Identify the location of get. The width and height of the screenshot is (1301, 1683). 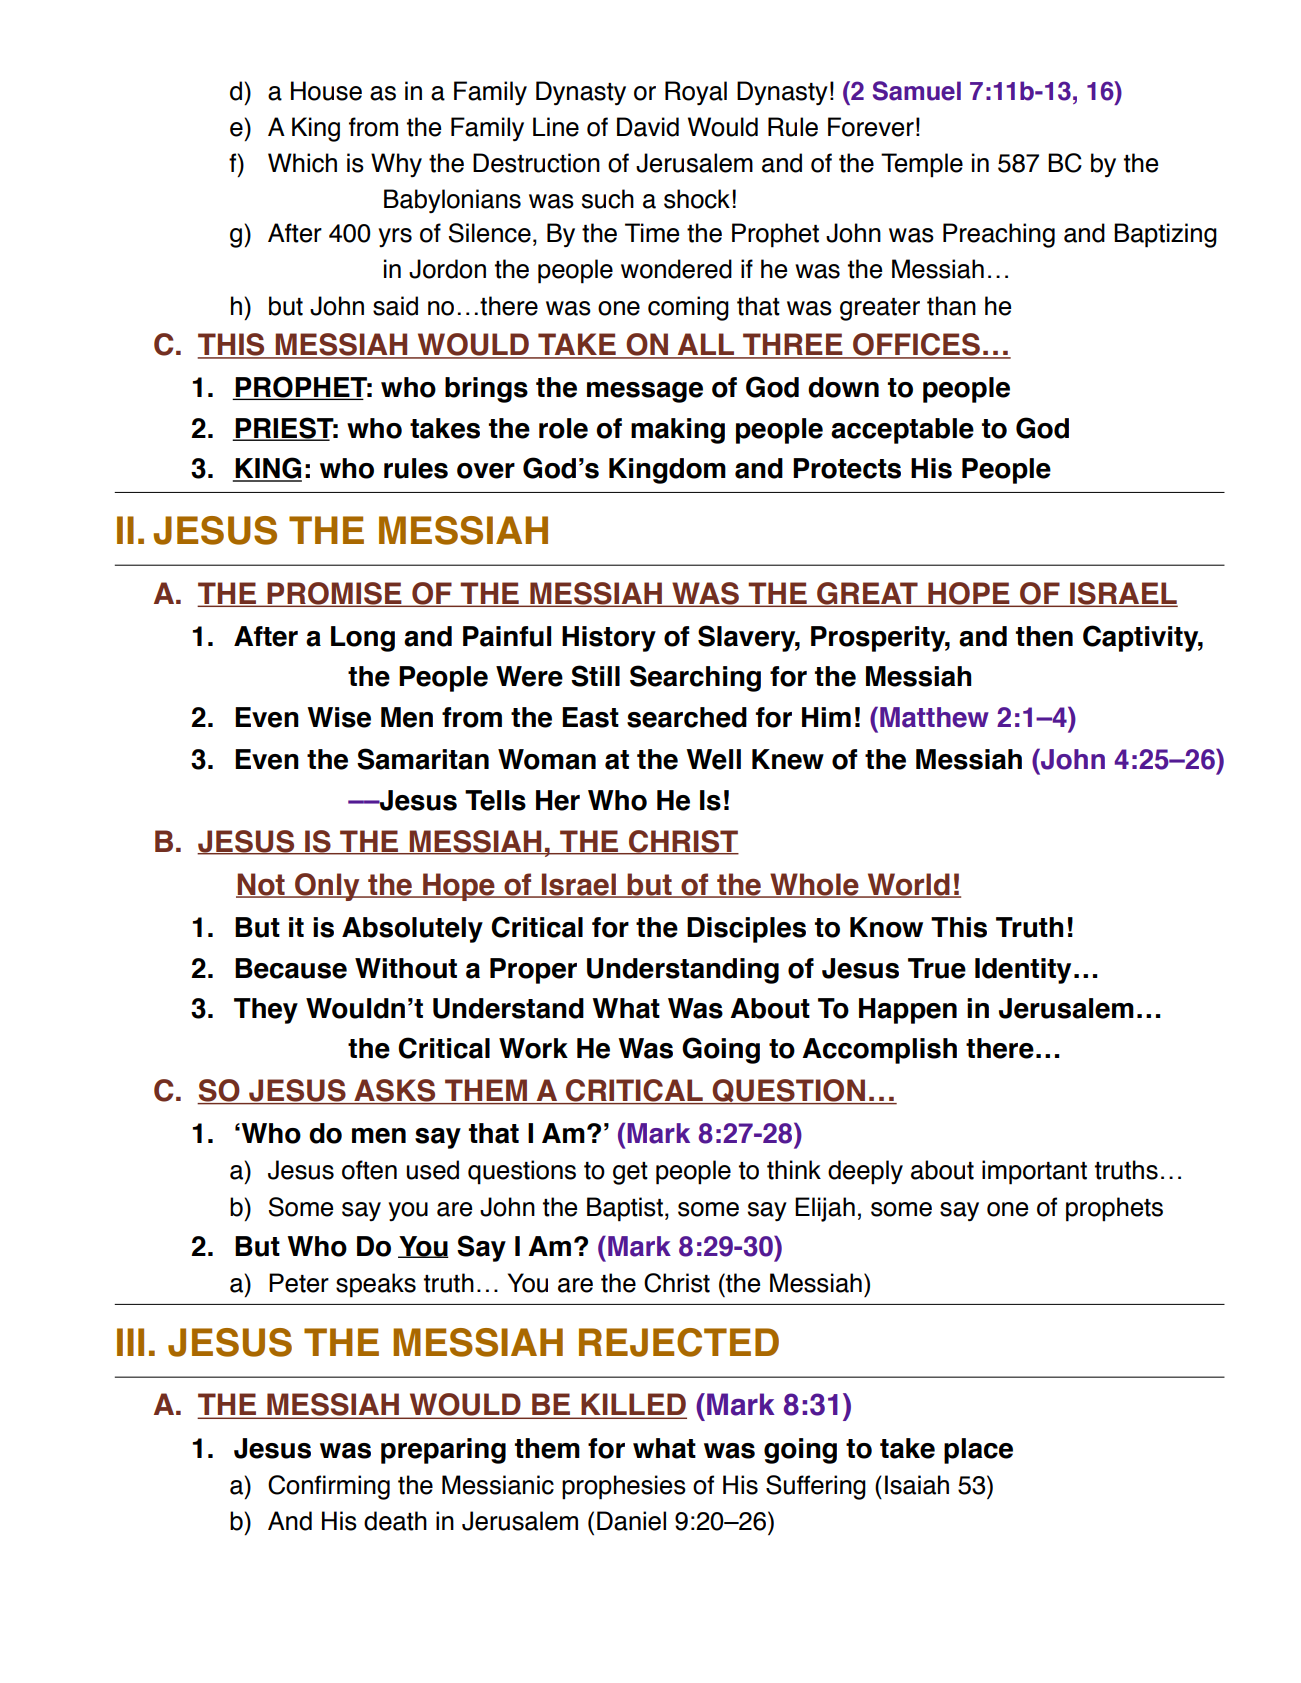
(630, 1173).
